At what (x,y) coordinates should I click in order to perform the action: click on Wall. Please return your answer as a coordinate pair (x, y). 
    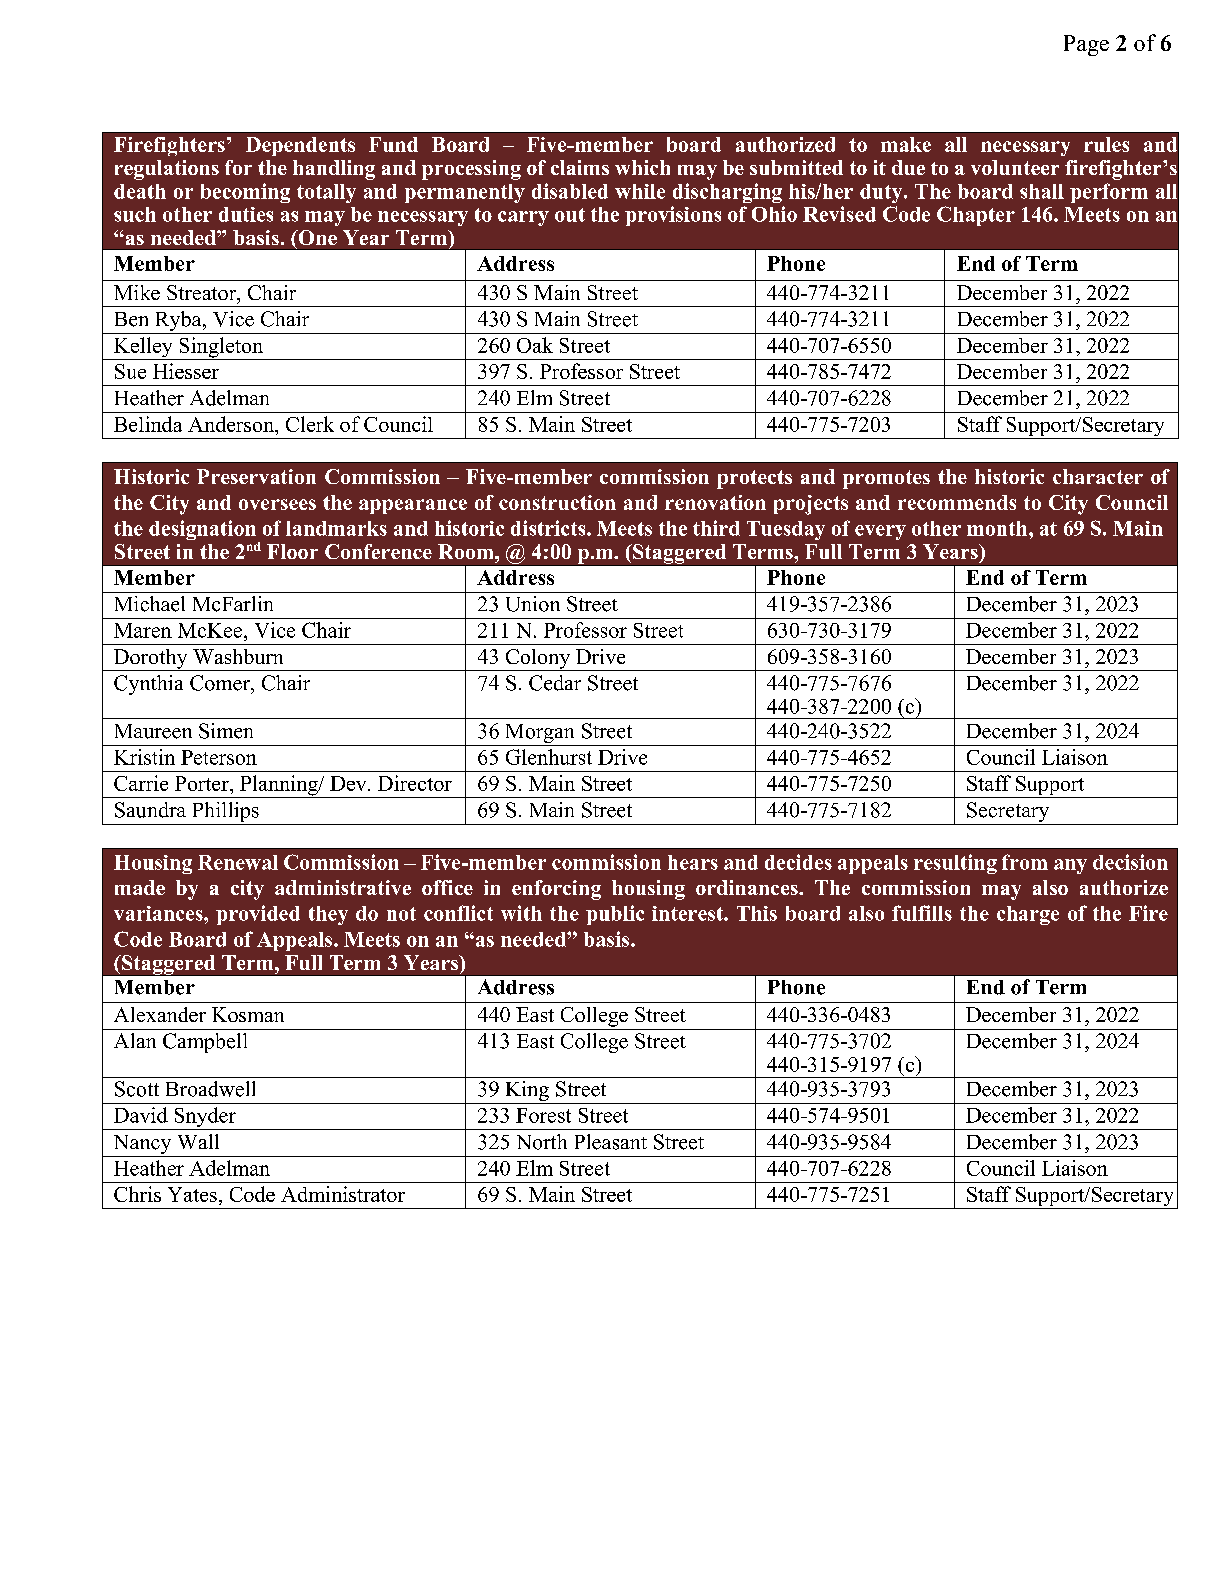
    Looking at the image, I should click on (198, 1141).
